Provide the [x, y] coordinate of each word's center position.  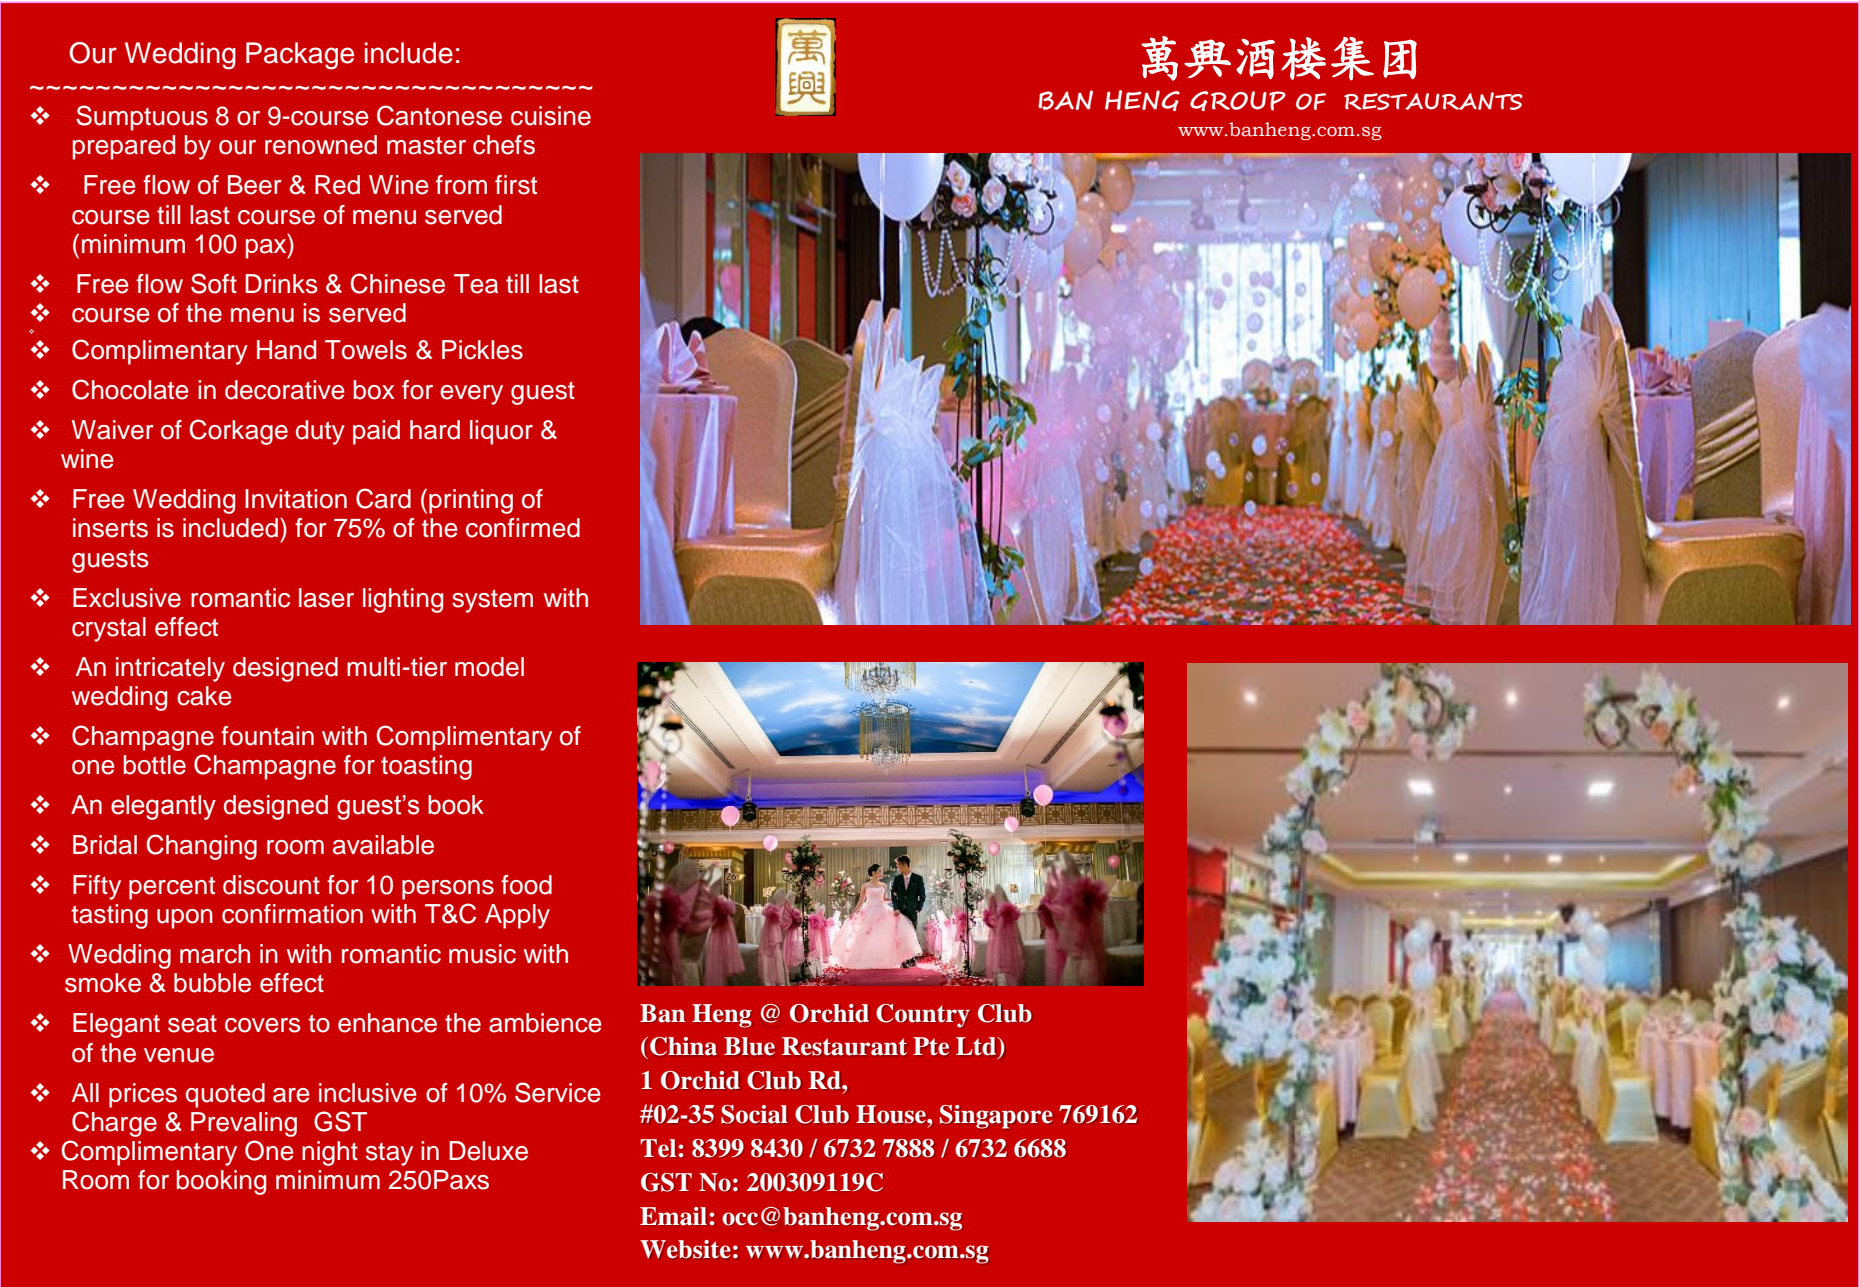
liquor [501, 432]
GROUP [1238, 101]
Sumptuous [142, 118]
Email [673, 1216]
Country [923, 1016]
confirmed [523, 528]
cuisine [551, 116]
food [526, 885]
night [330, 1153]
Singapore [996, 1117]
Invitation [296, 499]
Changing [202, 847]
